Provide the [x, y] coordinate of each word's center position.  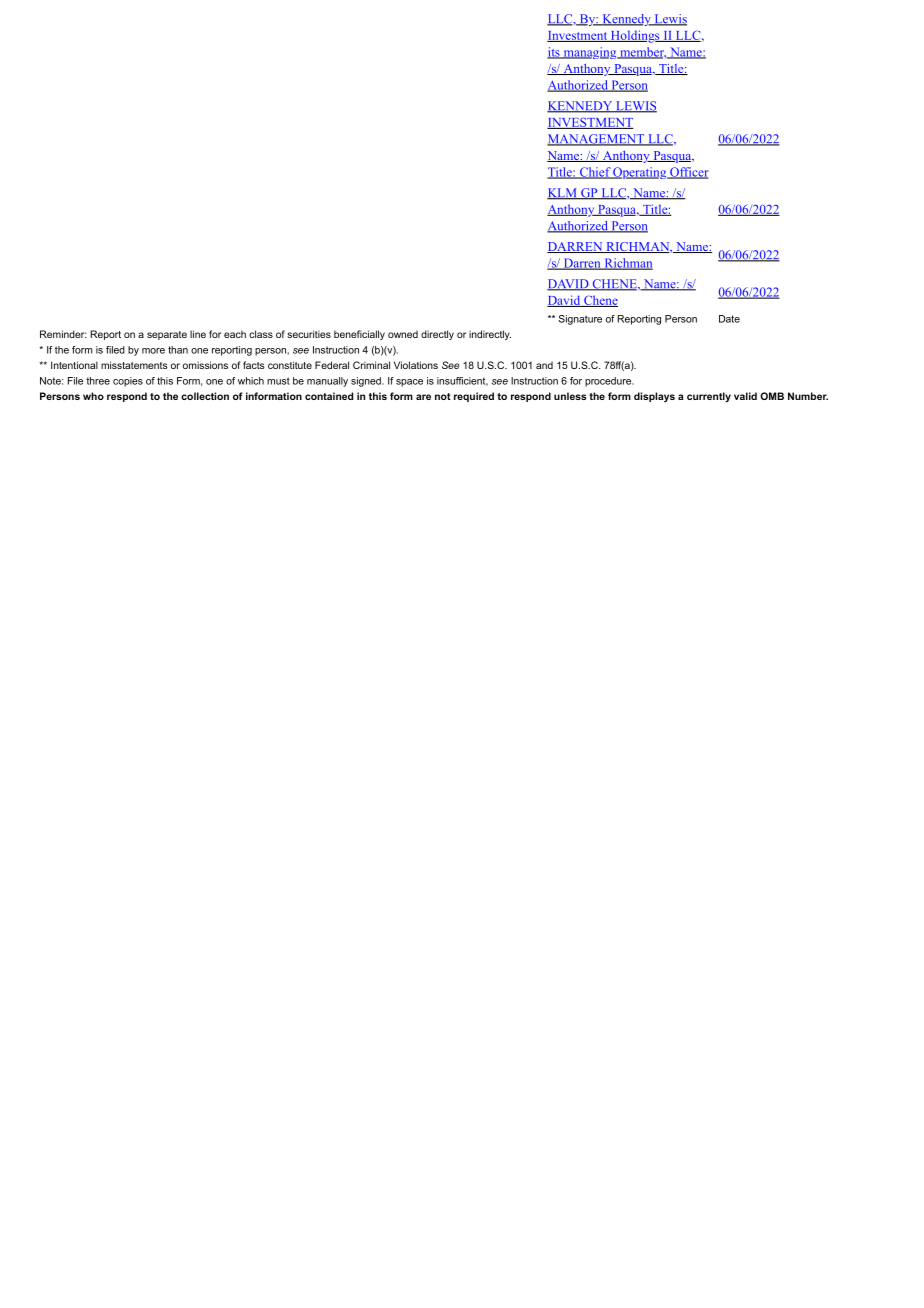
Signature [580, 320]
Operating [640, 173]
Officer [688, 173]
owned [403, 334]
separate [167, 335]
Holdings [635, 36]
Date [729, 319]
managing [590, 53]
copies [128, 382]
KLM [563, 194]
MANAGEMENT [597, 140]
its [554, 53]
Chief [594, 173]
